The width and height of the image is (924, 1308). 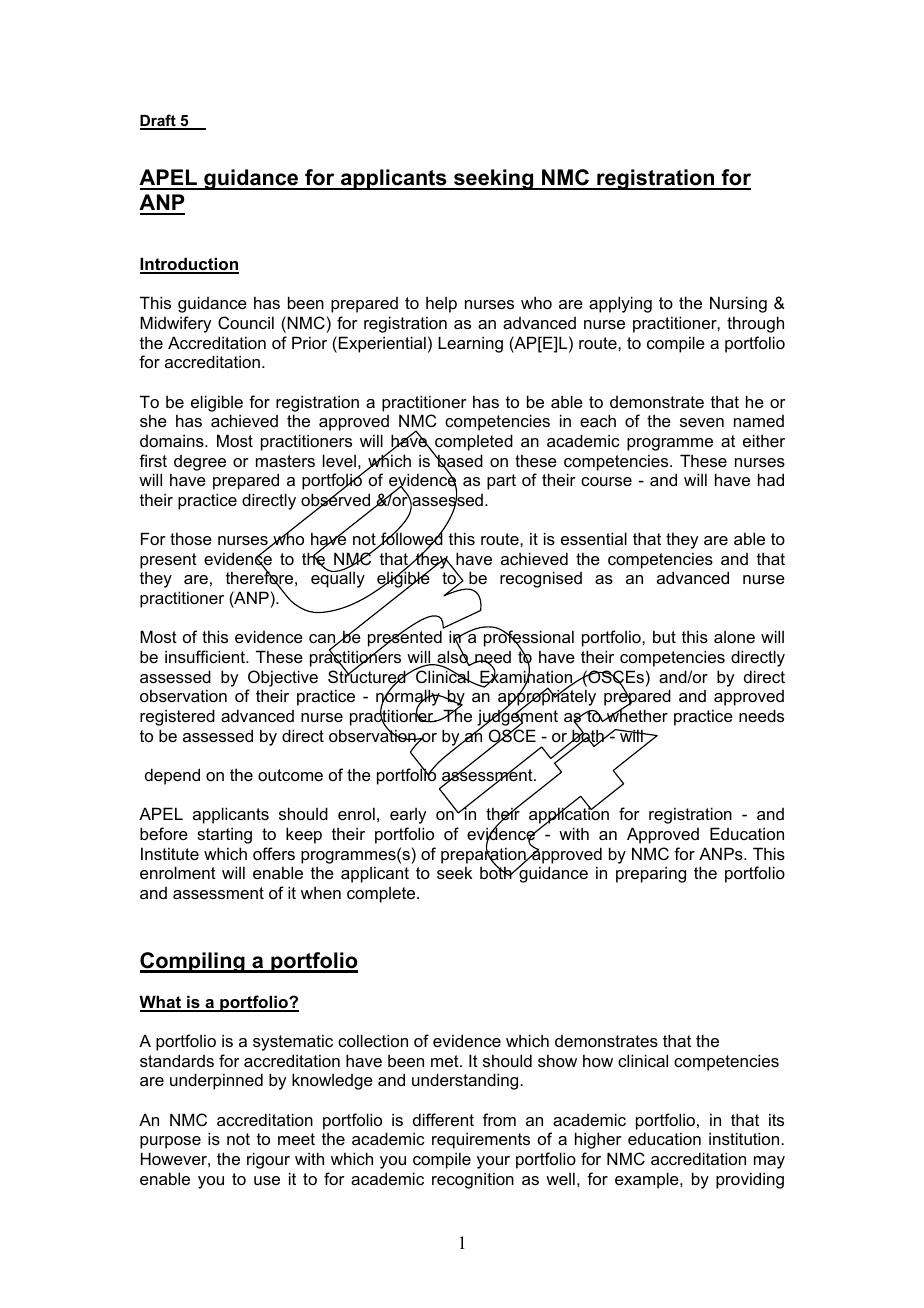 What do you see at coordinates (738, 304) in the image?
I see `Nursing` at bounding box center [738, 304].
